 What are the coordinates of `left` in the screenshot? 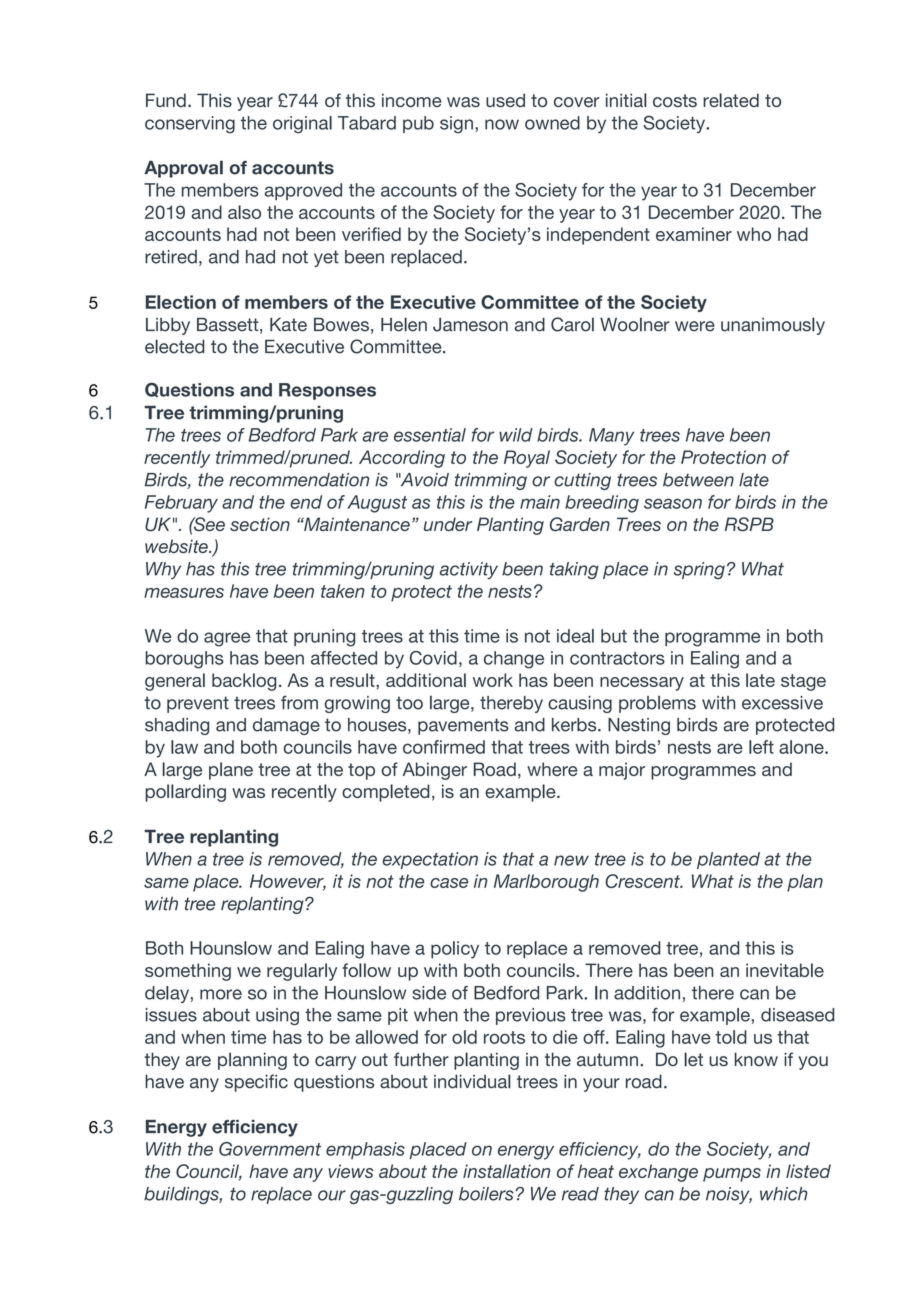 It's located at (761, 747).
